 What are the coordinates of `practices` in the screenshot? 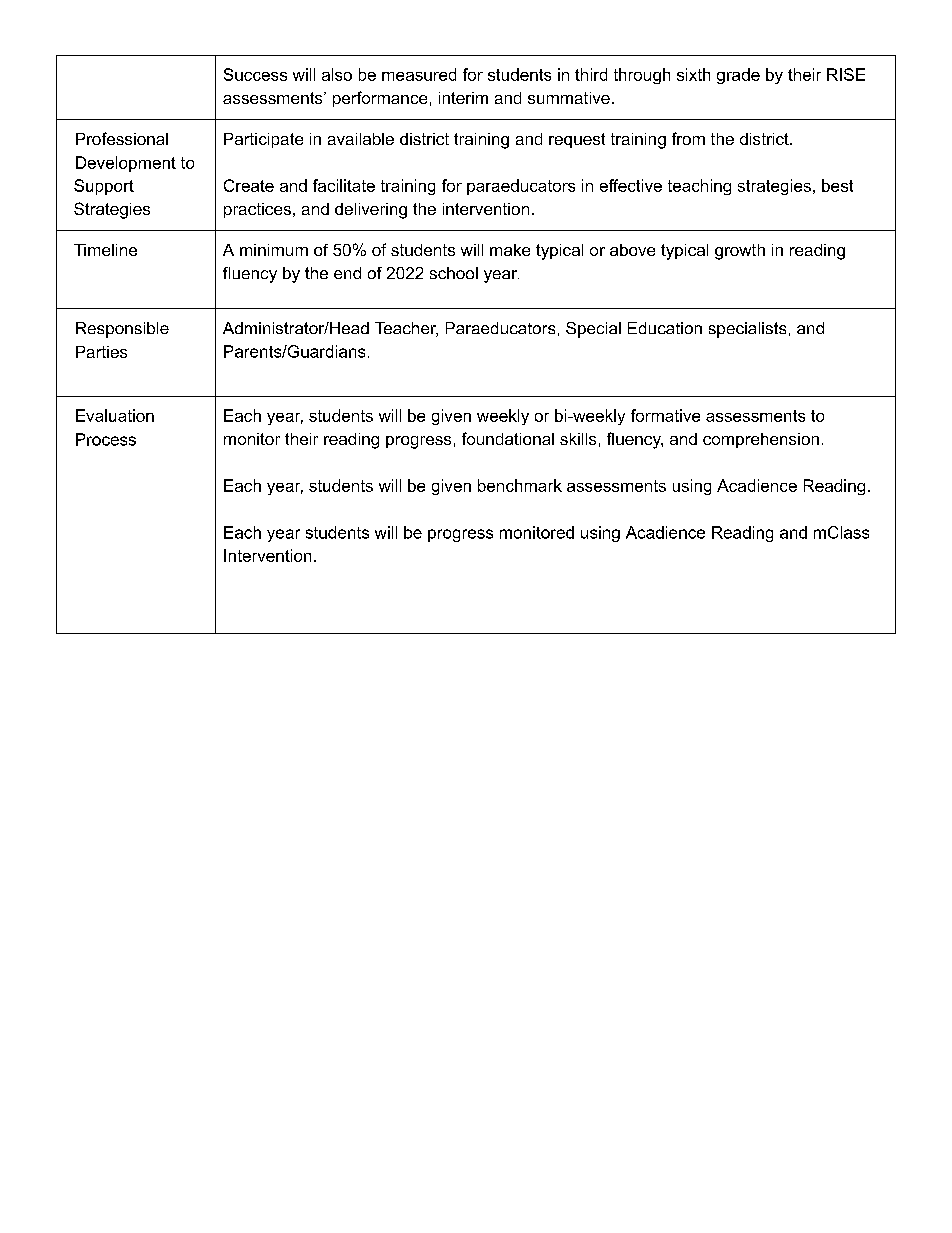 It's located at (257, 210).
